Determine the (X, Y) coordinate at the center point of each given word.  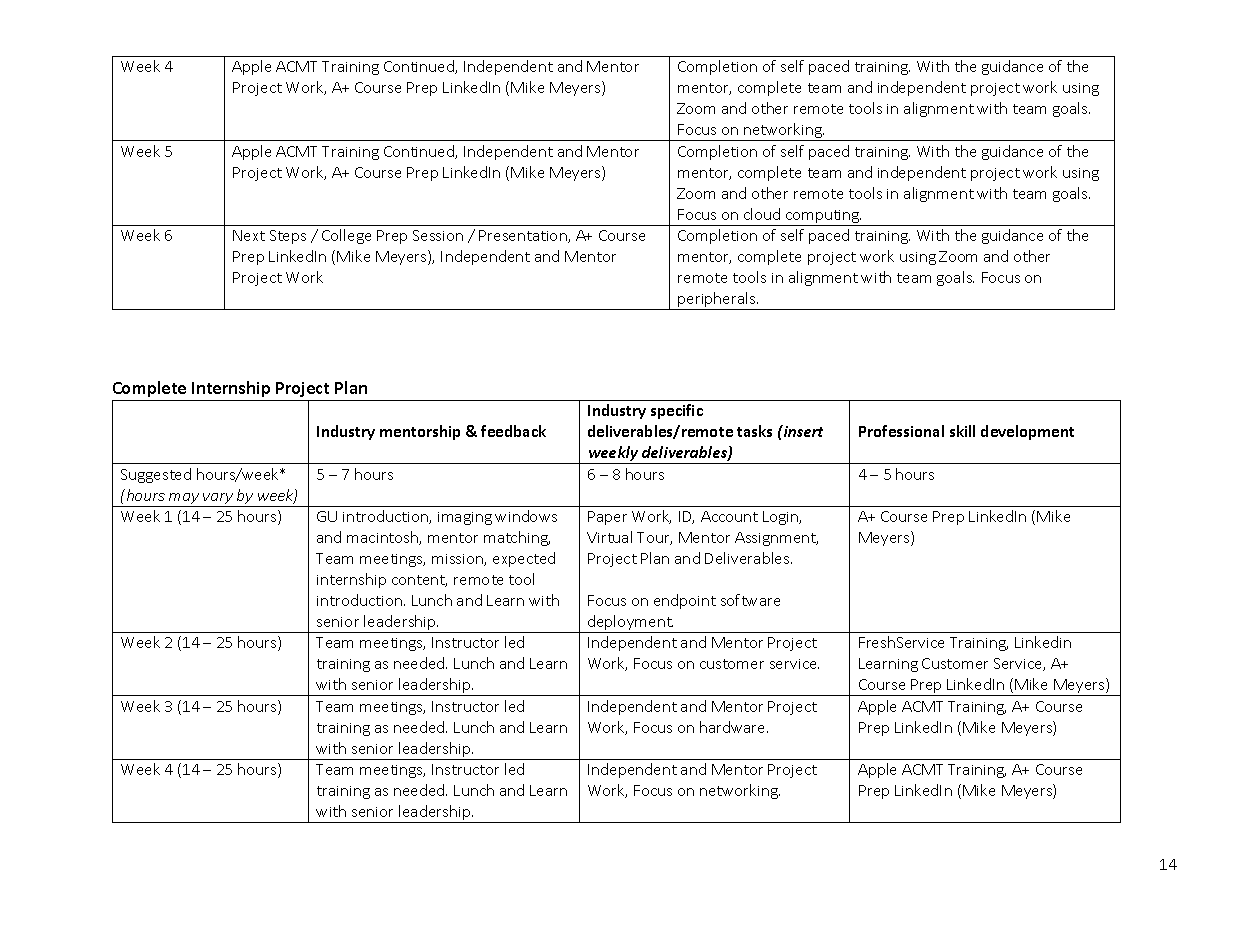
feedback (513, 431)
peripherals (717, 301)
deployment (630, 624)
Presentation (524, 236)
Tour (654, 538)
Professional (901, 431)
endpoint (685, 601)
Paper (607, 518)
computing (822, 218)
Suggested (156, 475)
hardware (734, 727)
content (419, 581)
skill (962, 431)
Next (249, 235)
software (750, 600)
